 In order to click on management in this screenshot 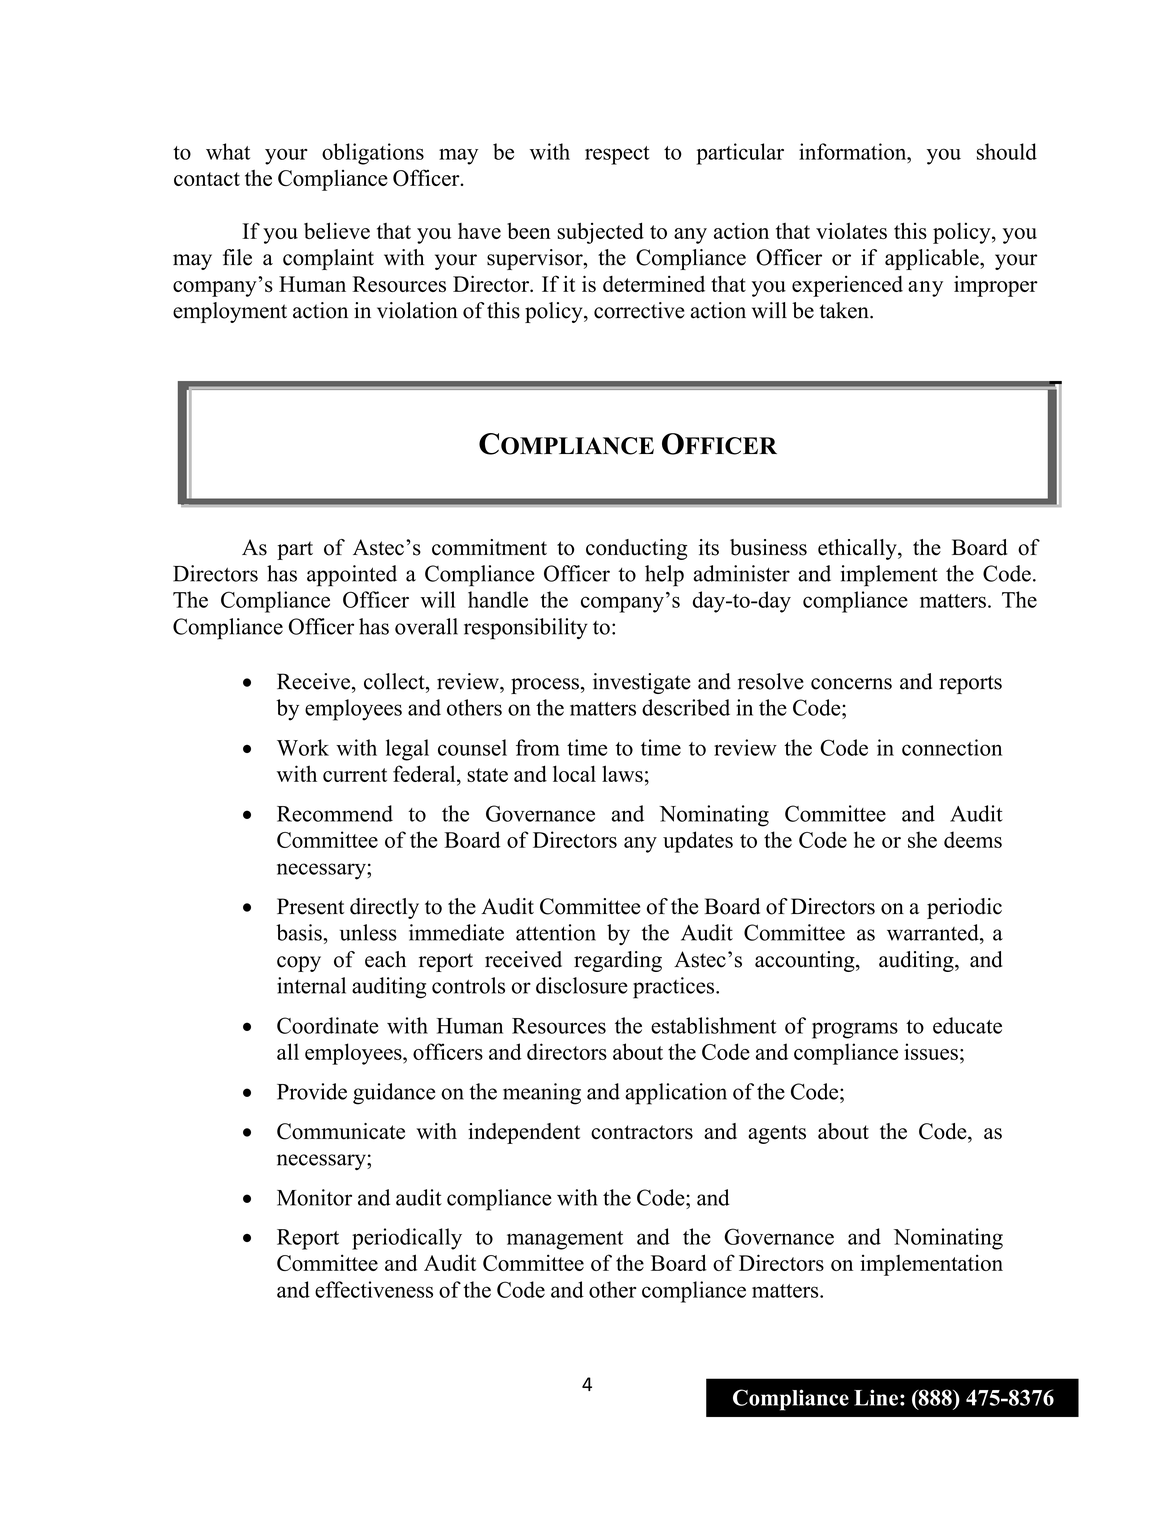, I will do `click(565, 1240)`.
